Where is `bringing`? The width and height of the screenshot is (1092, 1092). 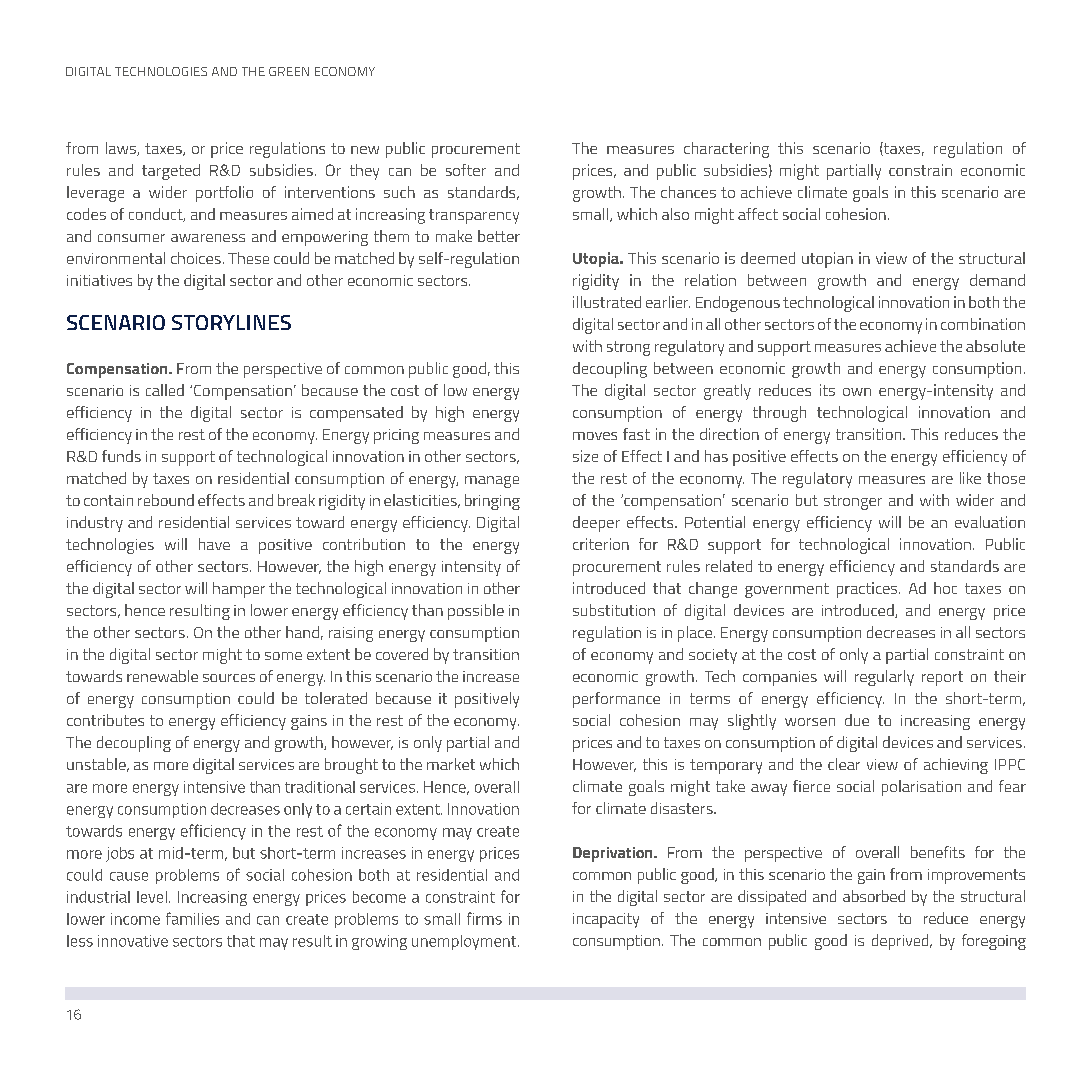
bringing is located at coordinates (492, 502).
